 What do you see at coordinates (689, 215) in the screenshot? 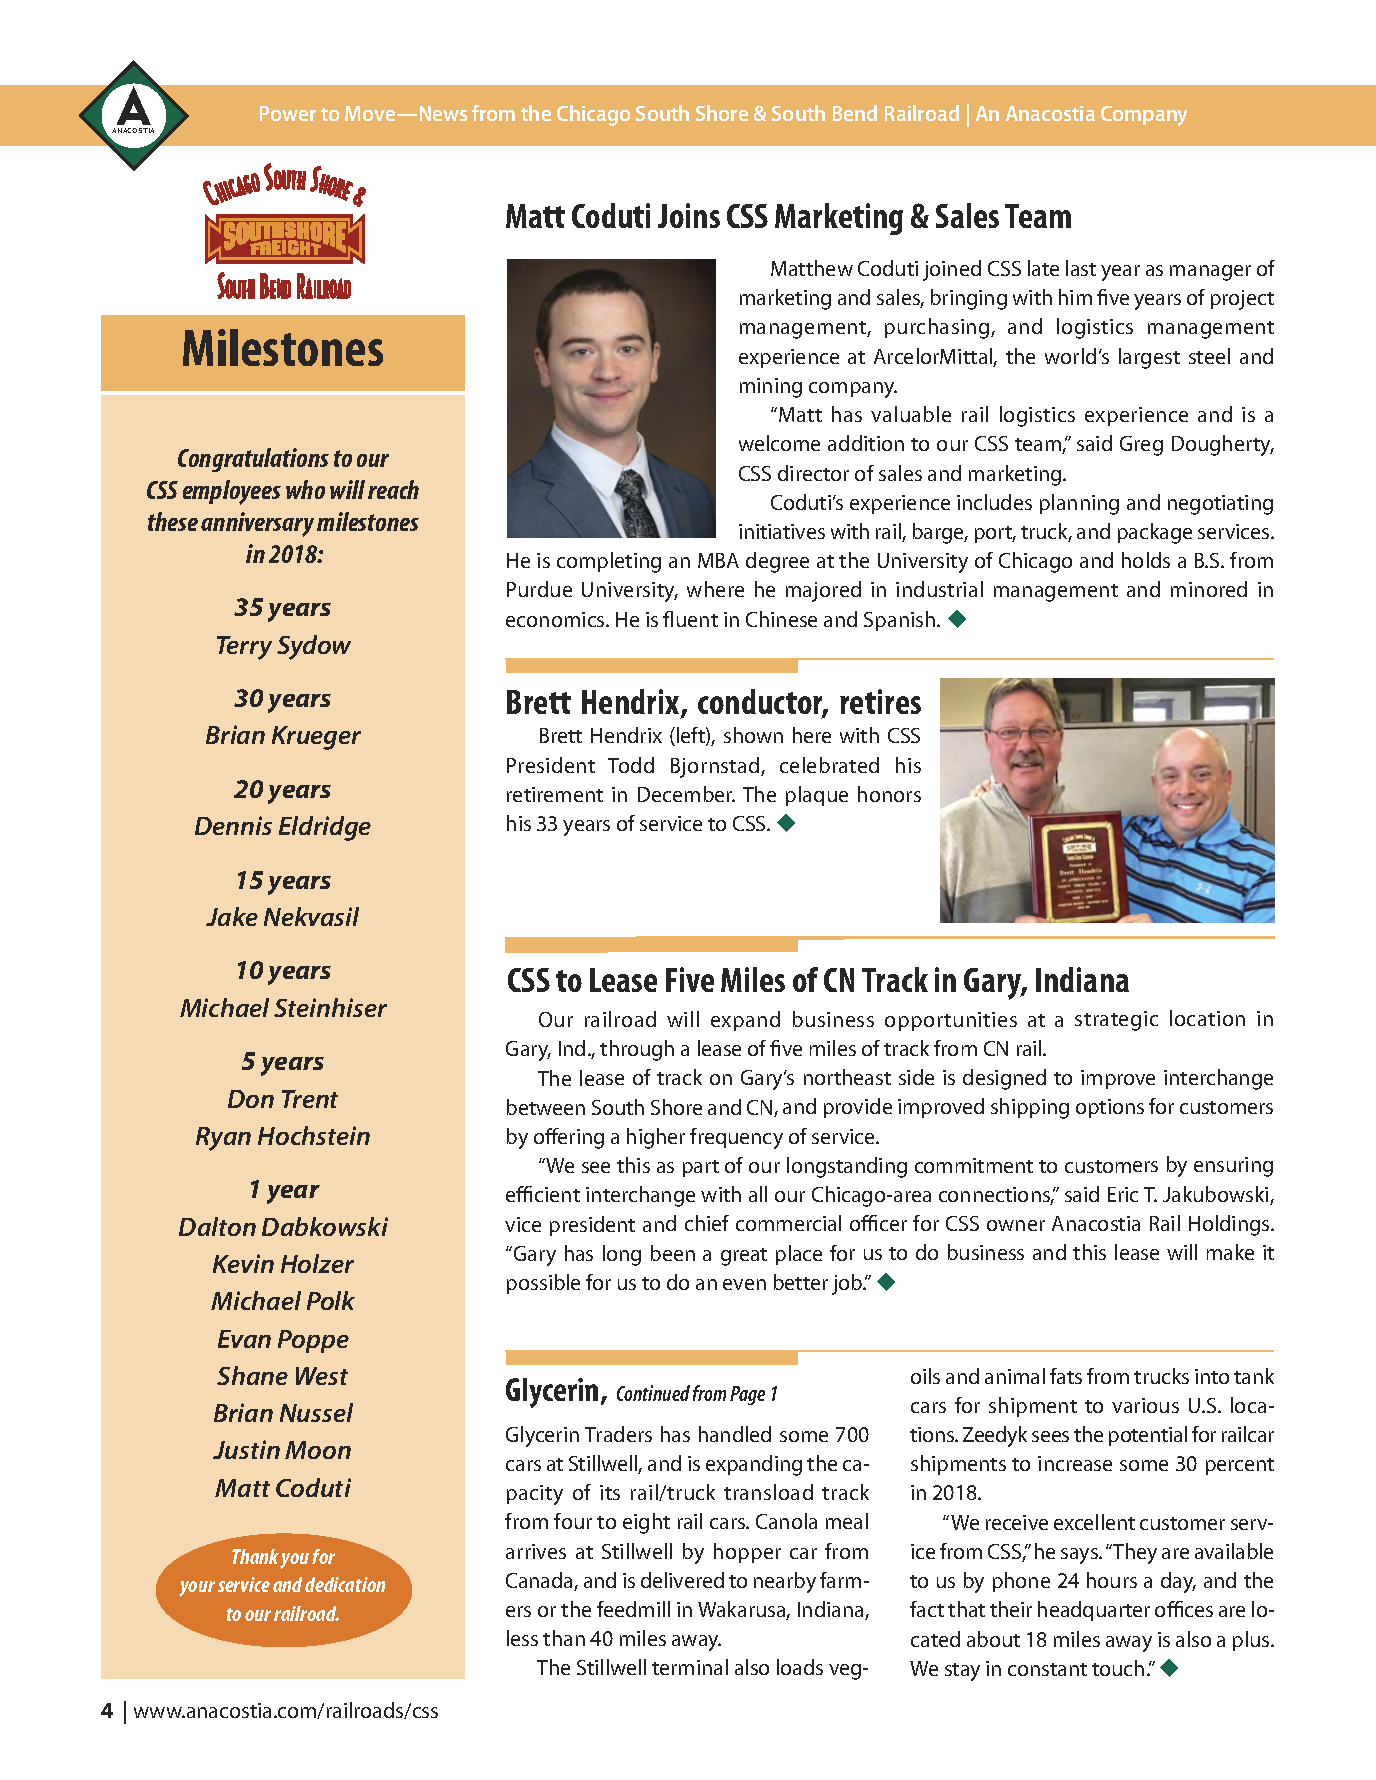
I see `Joins` at bounding box center [689, 215].
